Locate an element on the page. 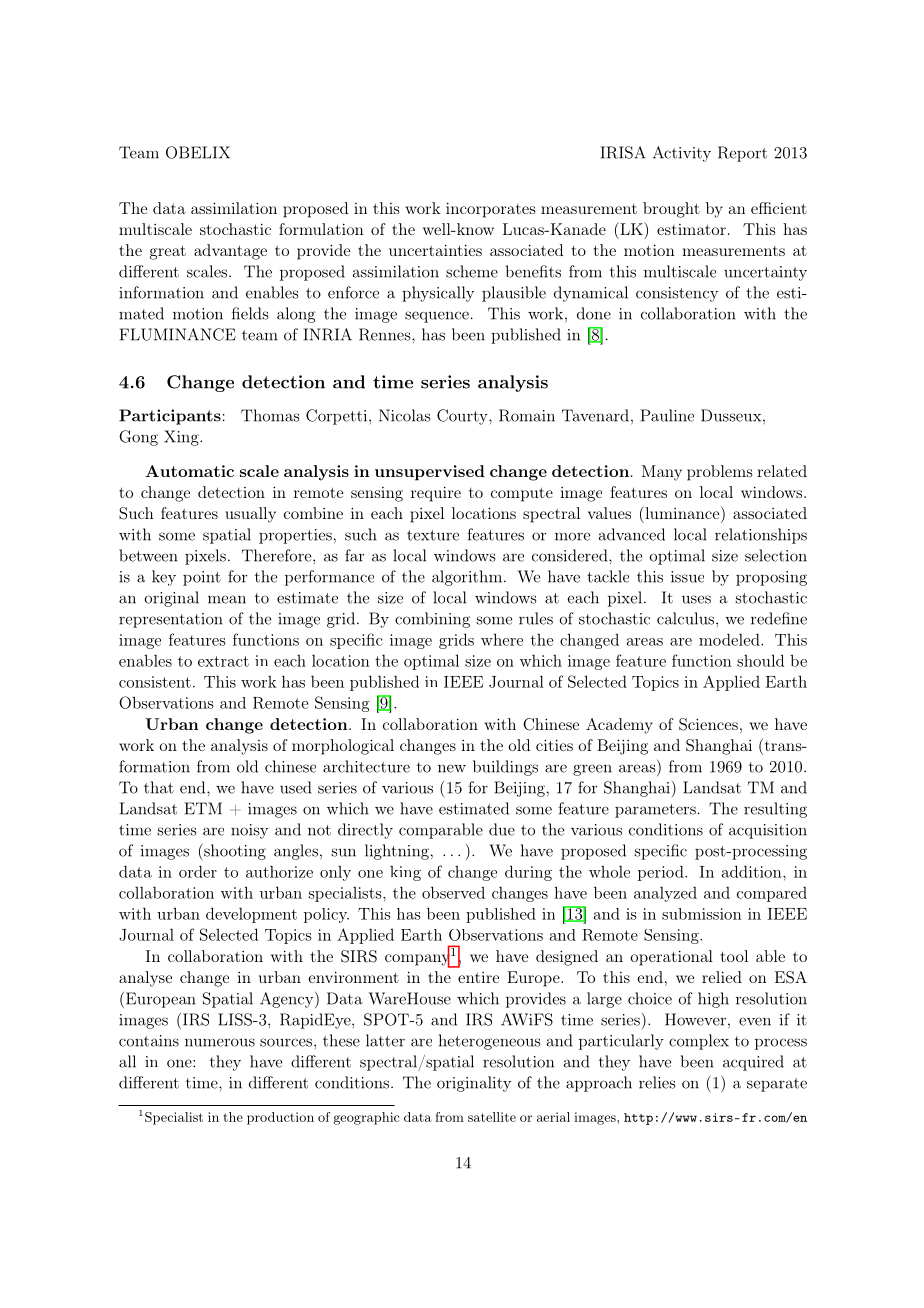 The width and height of the page is (924, 1308). extract is located at coordinates (223, 661).
